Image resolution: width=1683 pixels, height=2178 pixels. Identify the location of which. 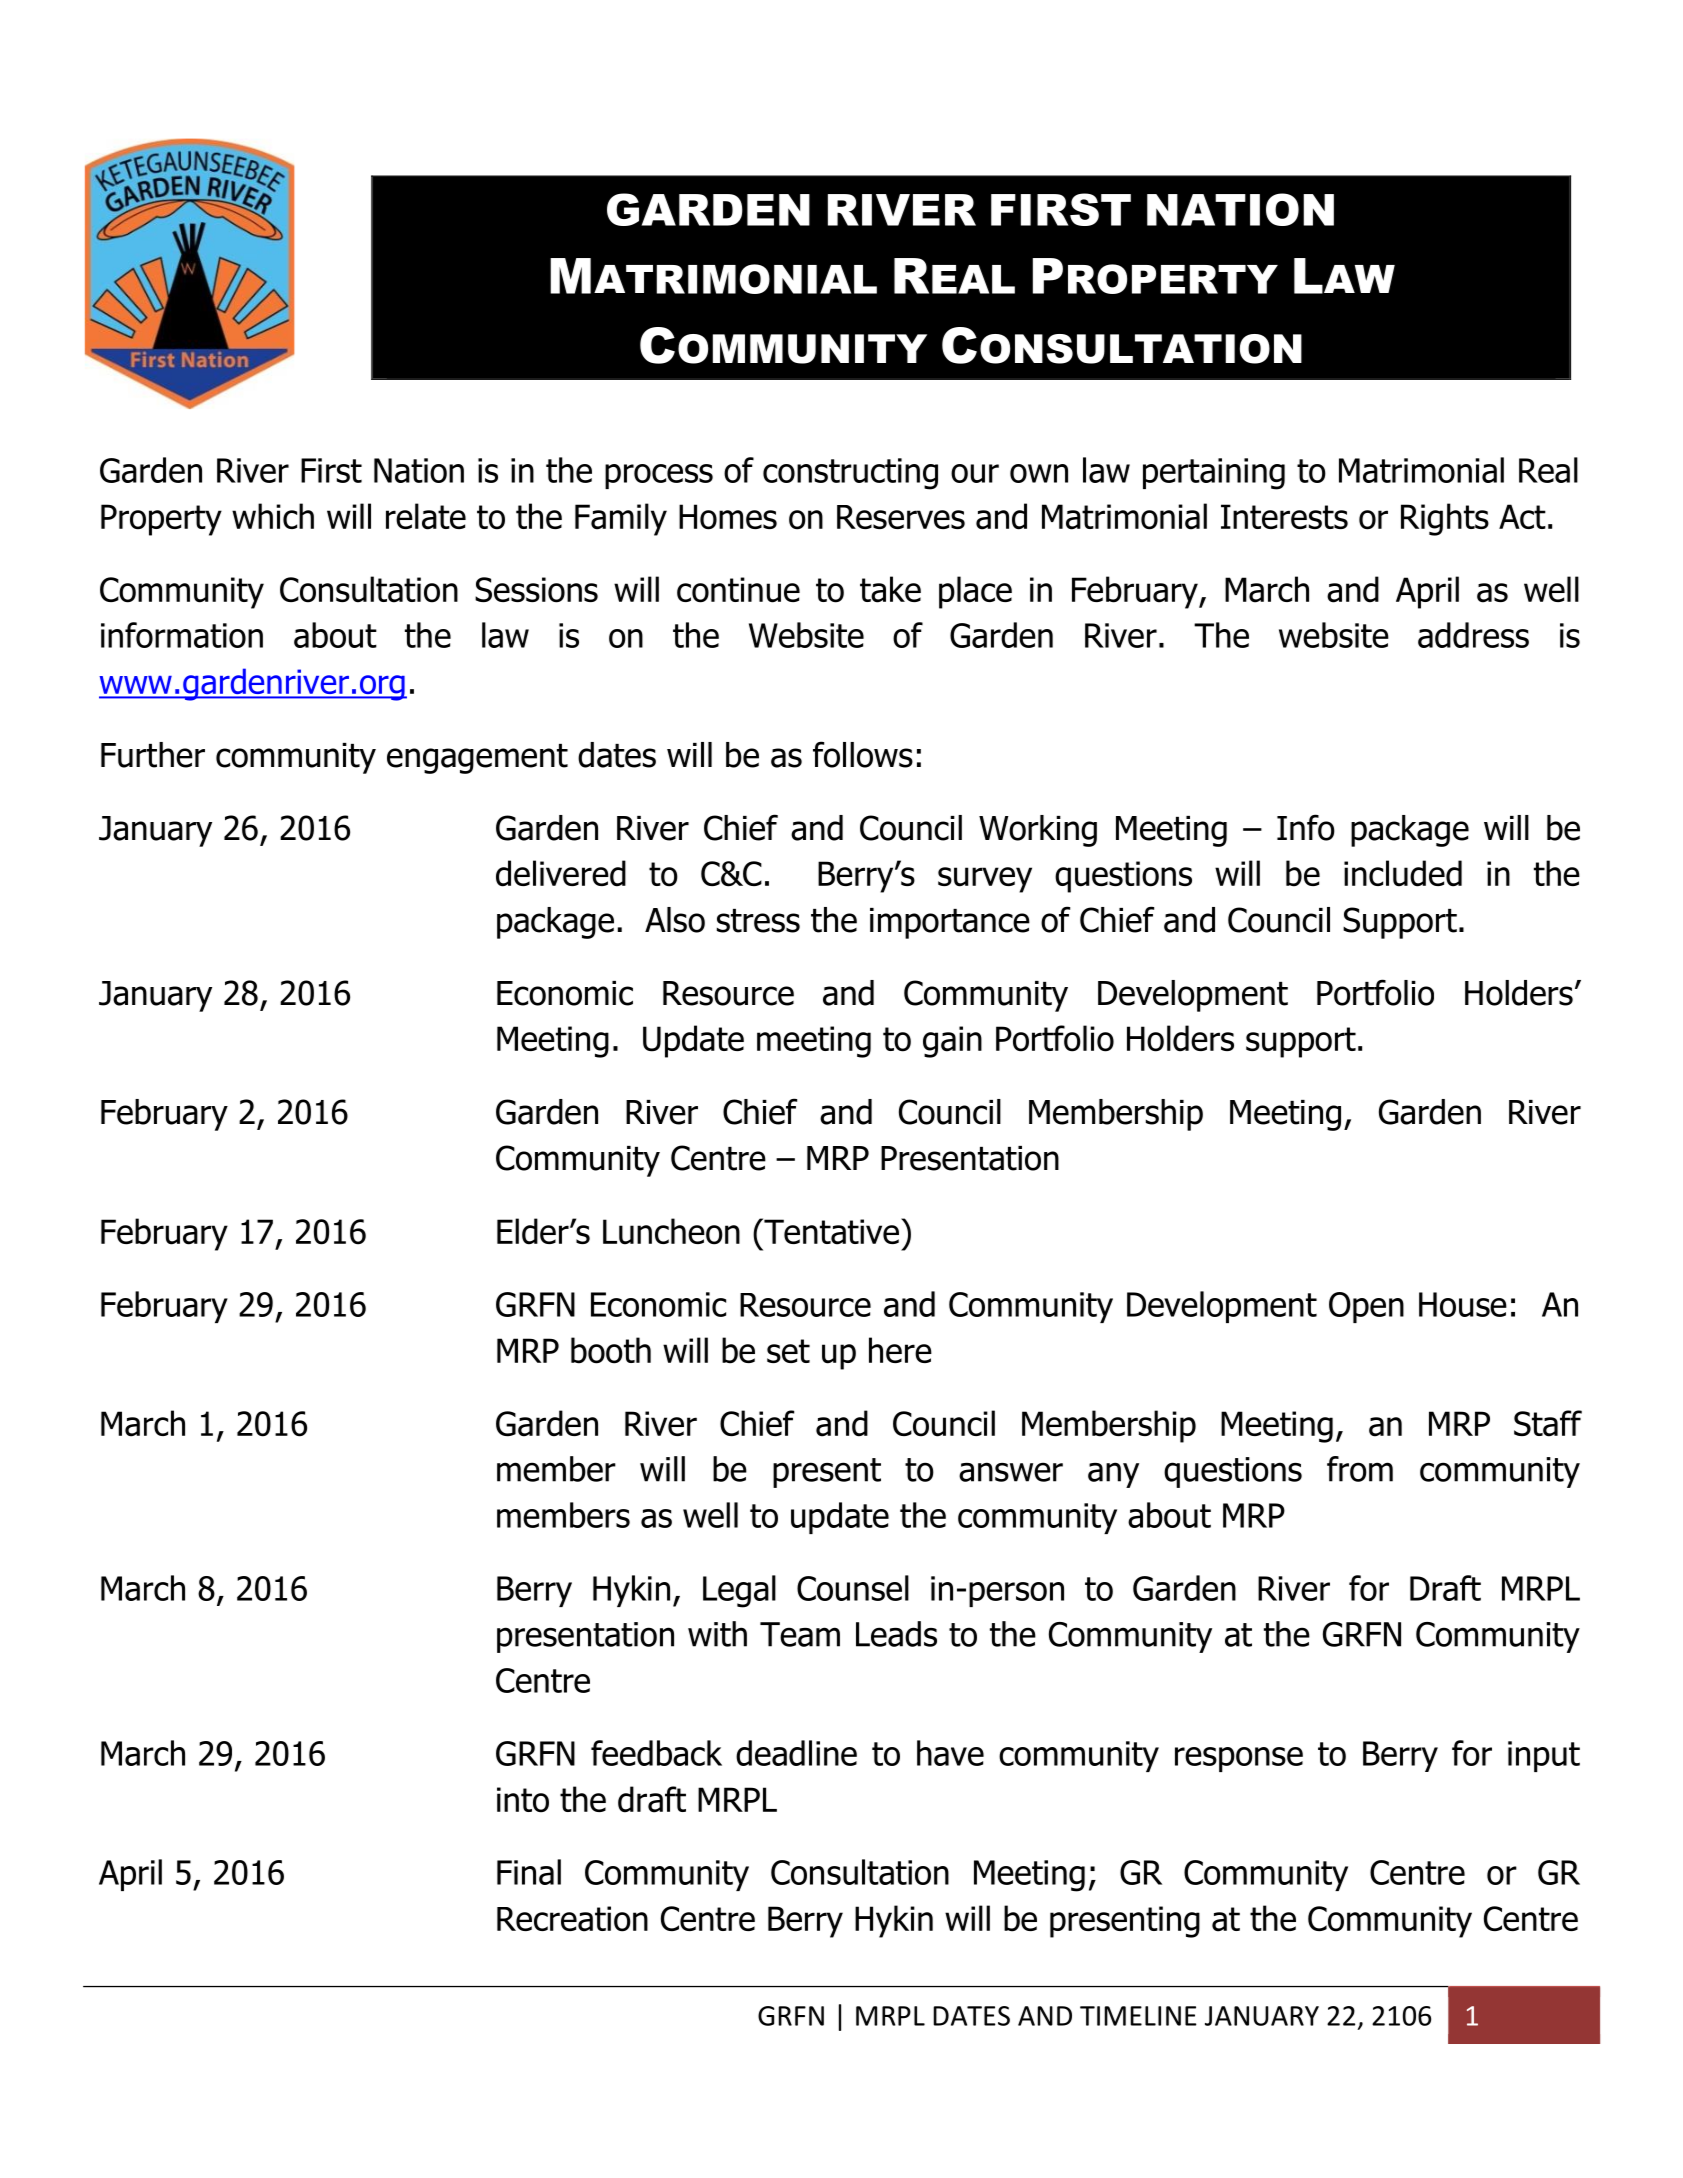
(273, 516).
